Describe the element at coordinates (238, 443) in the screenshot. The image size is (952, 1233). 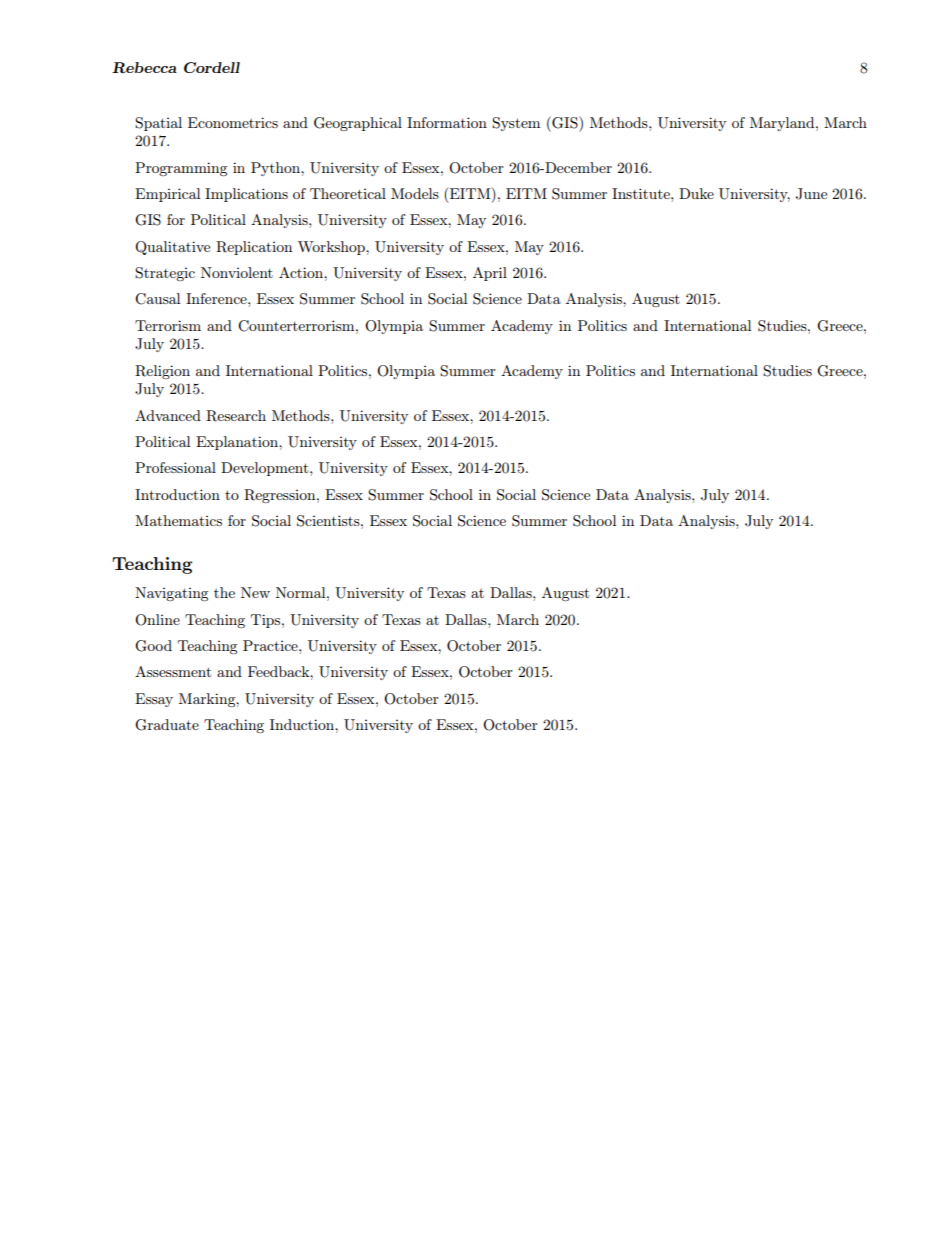
I see `Explanation` at that location.
